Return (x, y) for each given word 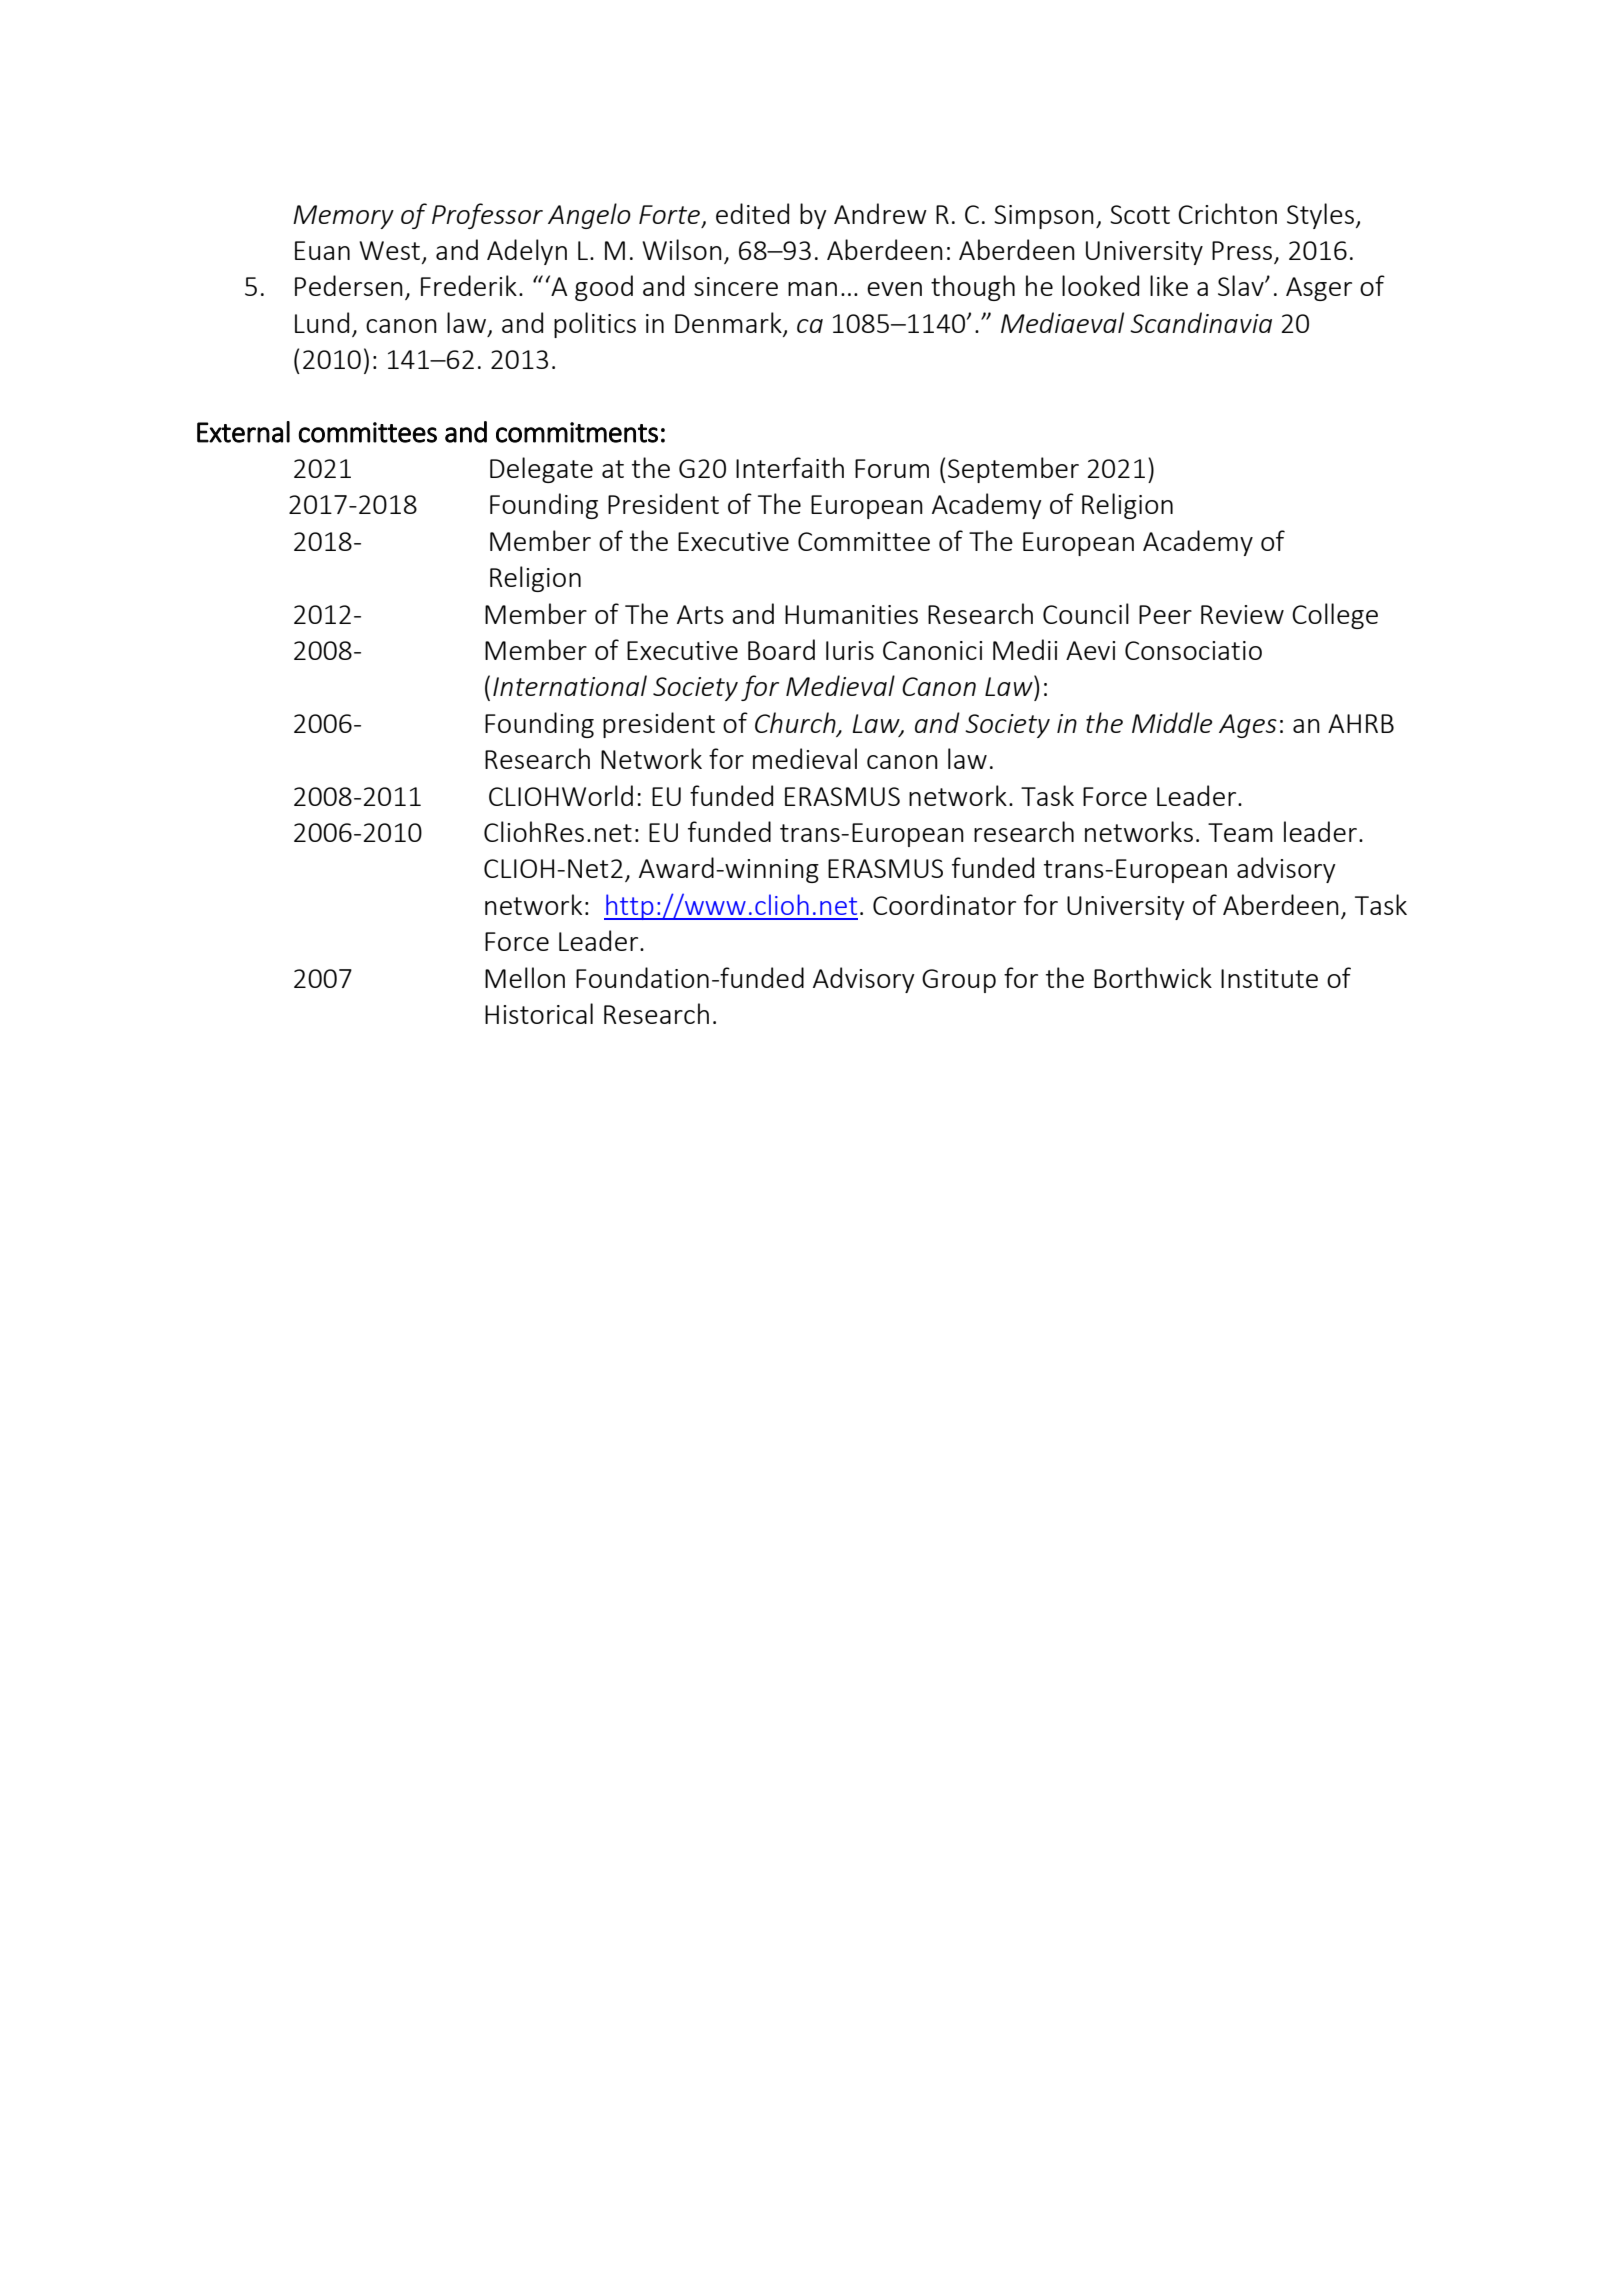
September (1013, 470)
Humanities (851, 614)
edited (752, 213)
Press (1243, 252)
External (243, 432)
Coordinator (944, 904)
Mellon (525, 977)
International (570, 685)
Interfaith (790, 467)
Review (1242, 614)
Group (959, 981)
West (391, 252)
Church (796, 723)
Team (1240, 832)
